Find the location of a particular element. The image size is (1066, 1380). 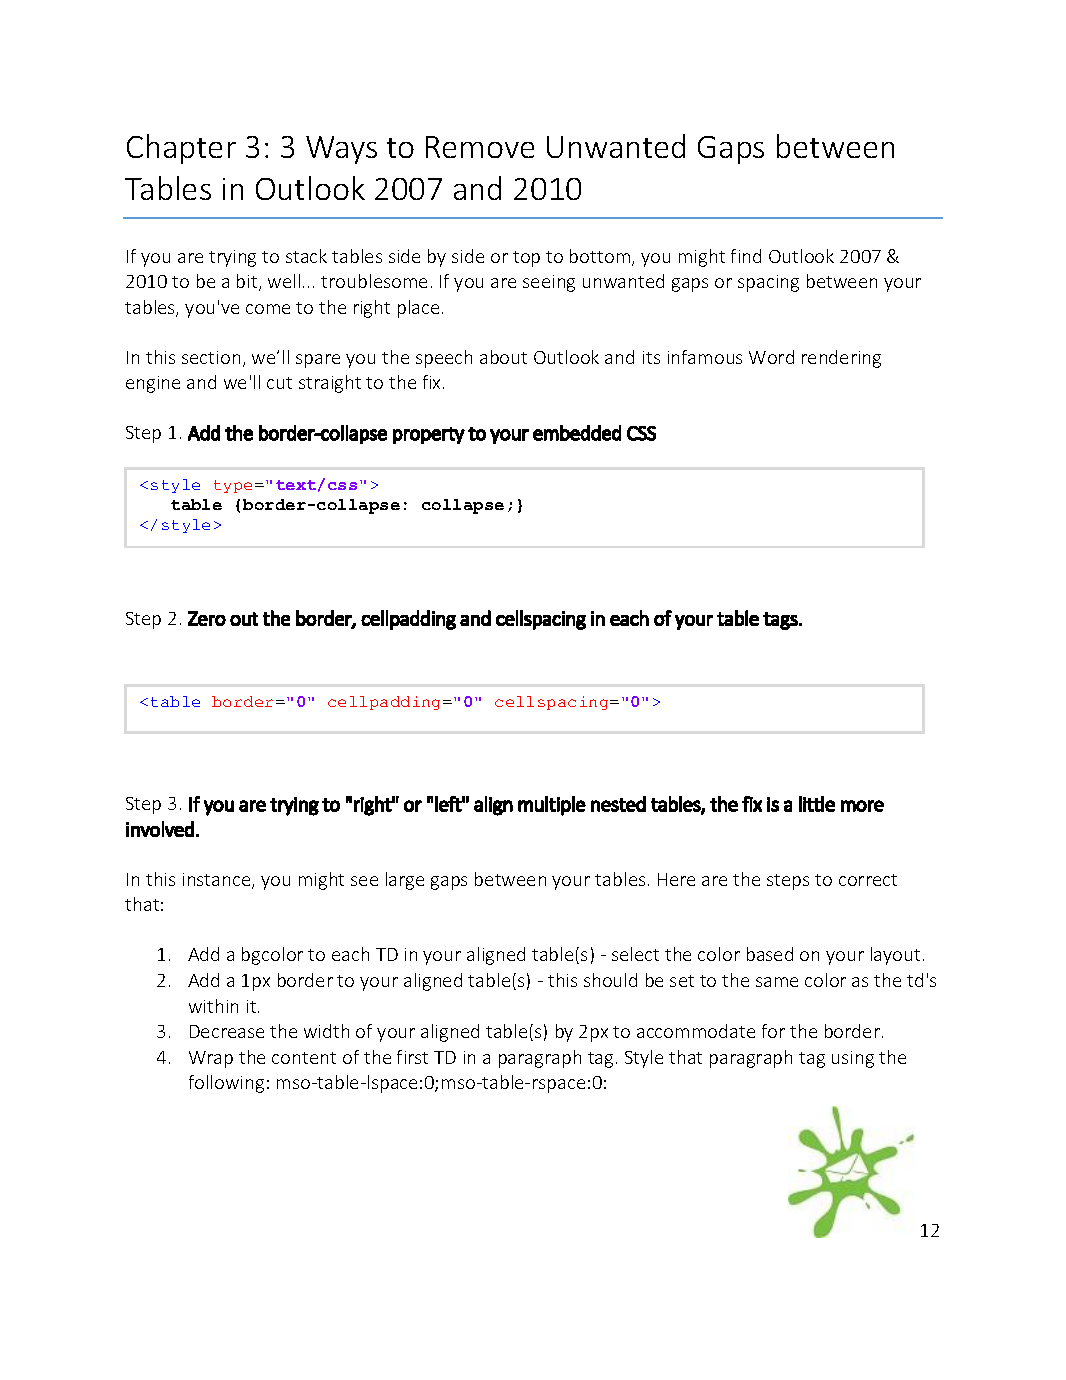

Chapter is located at coordinates (181, 149).
